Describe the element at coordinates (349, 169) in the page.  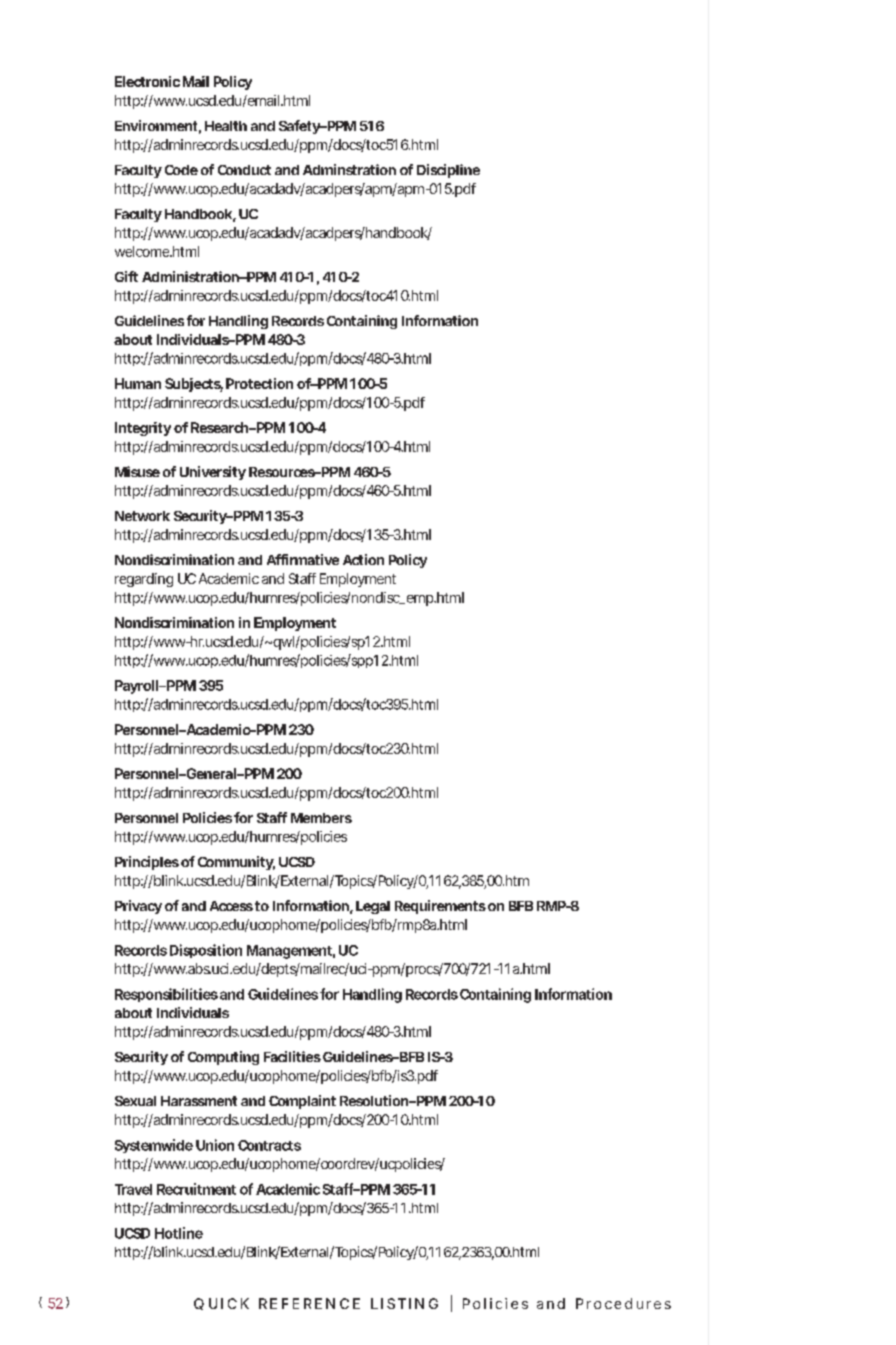
I see `Adminstration` at that location.
